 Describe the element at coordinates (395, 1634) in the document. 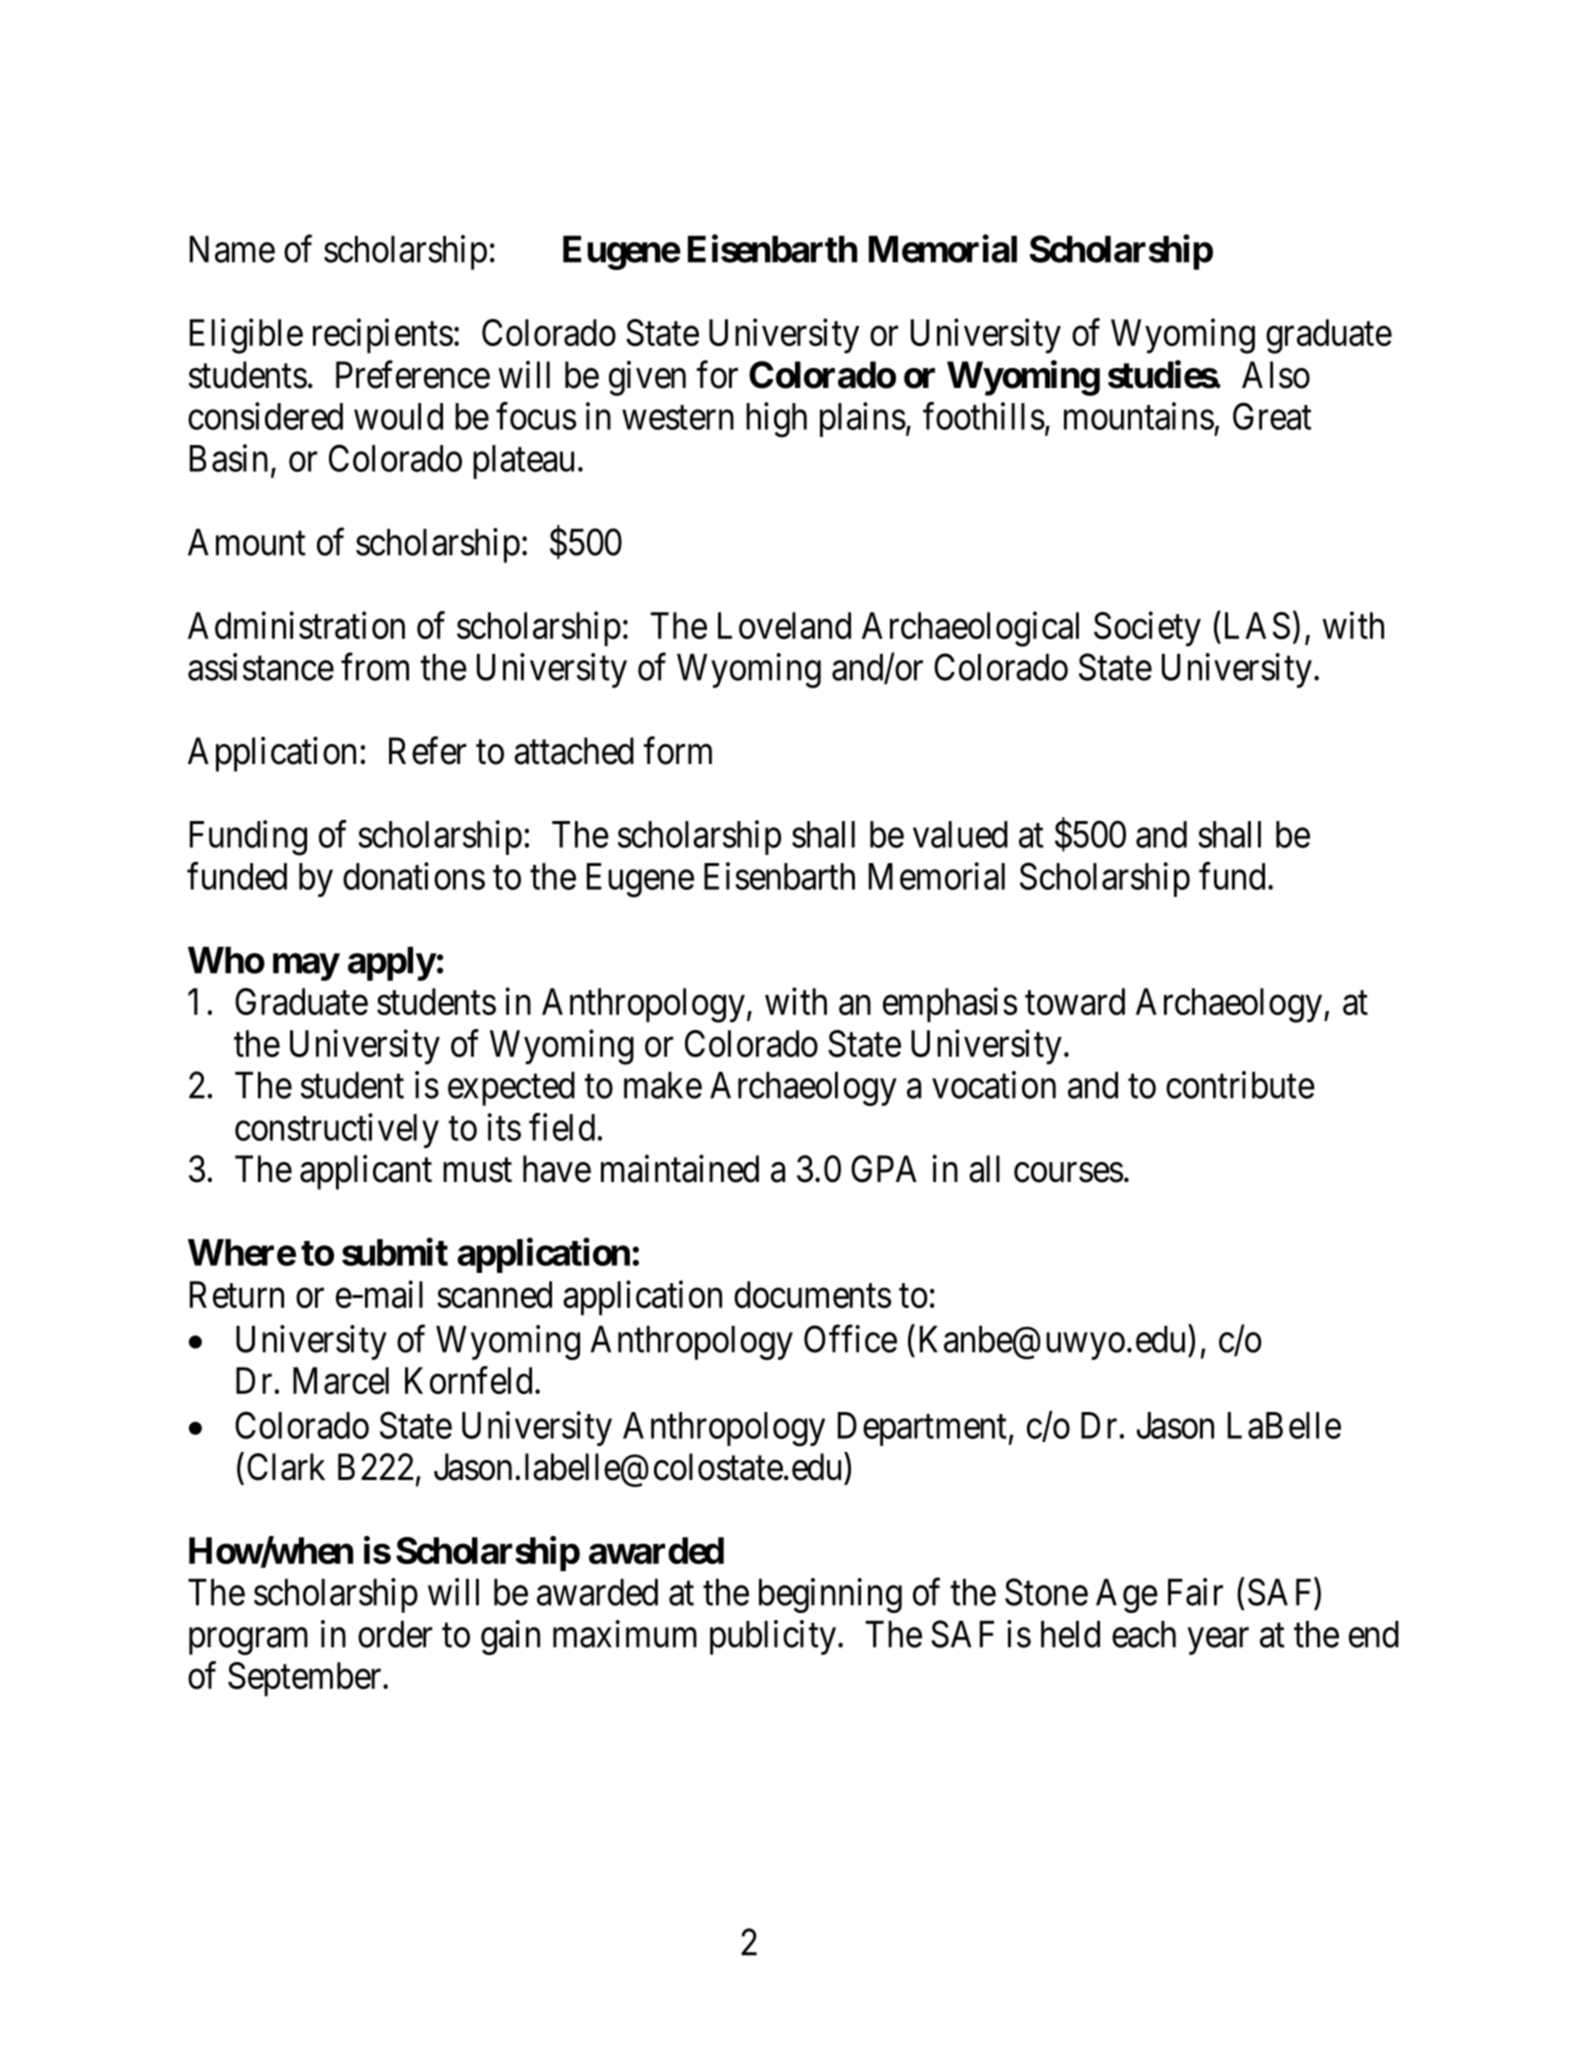

I see `order` at that location.
